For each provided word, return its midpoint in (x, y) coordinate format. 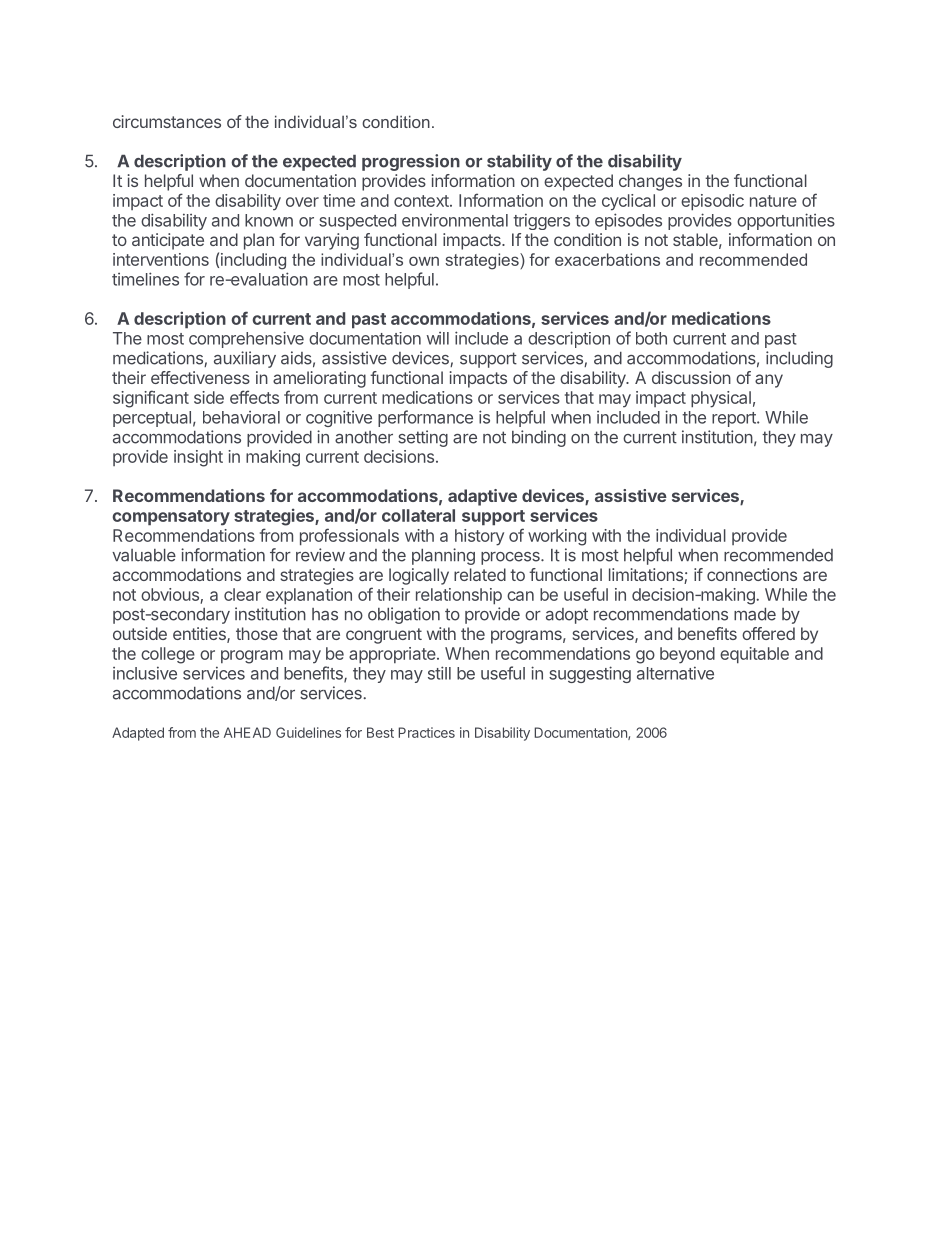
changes (650, 182)
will (438, 338)
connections (752, 574)
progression (411, 162)
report (735, 419)
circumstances (167, 121)
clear (242, 594)
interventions (161, 259)
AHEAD (247, 732)
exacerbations (607, 259)
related (480, 574)
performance (425, 418)
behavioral (241, 417)
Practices (426, 732)
